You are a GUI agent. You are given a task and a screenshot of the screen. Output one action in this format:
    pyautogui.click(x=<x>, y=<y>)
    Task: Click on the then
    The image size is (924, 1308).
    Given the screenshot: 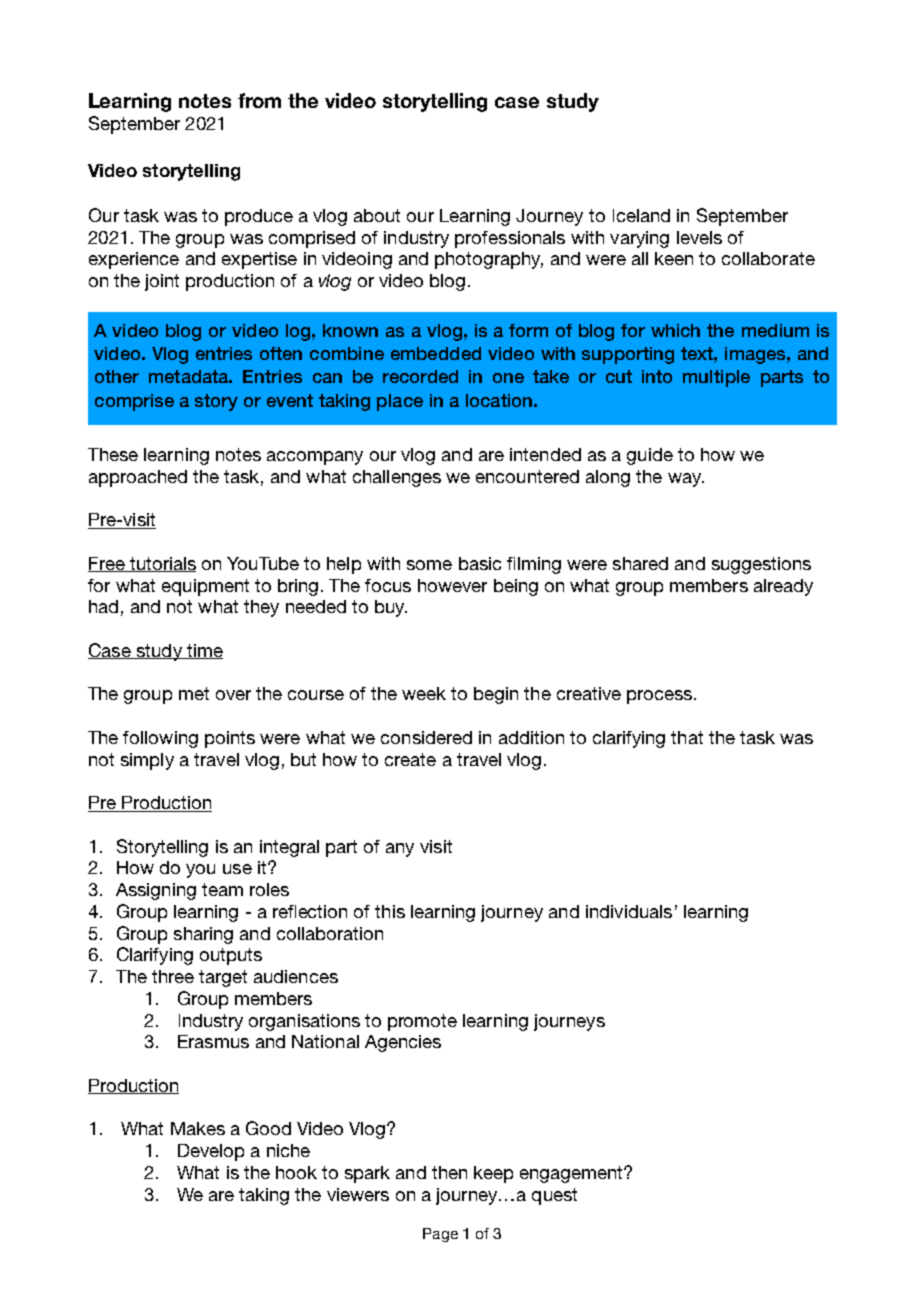 What is the action you would take?
    pyautogui.click(x=449, y=1172)
